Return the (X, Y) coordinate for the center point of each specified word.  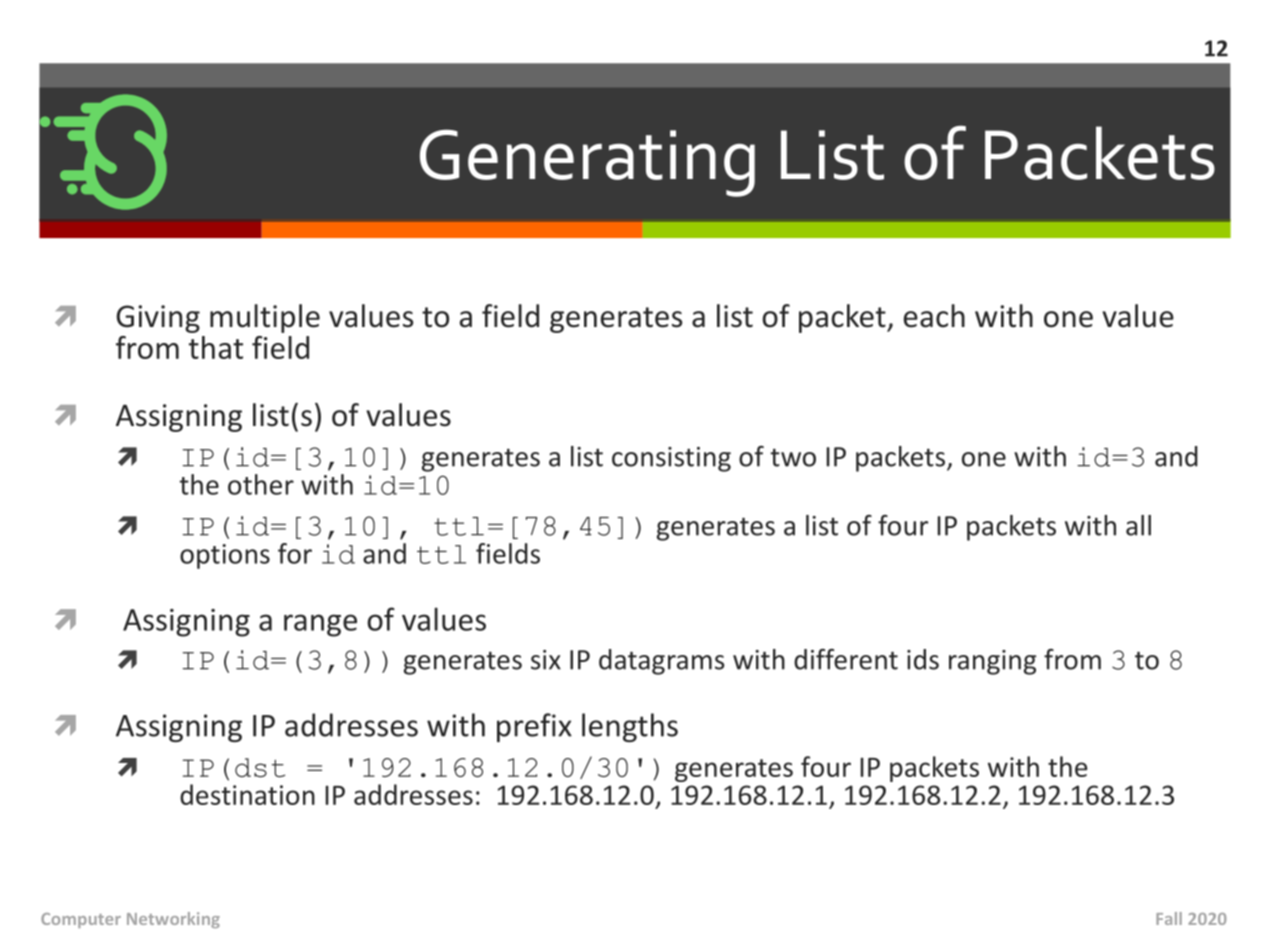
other (261, 484)
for (295, 553)
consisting (671, 459)
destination (247, 794)
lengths (630, 727)
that (216, 347)
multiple (265, 318)
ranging (992, 662)
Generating (587, 163)
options (225, 556)
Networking (173, 920)
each (934, 316)
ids (923, 659)
